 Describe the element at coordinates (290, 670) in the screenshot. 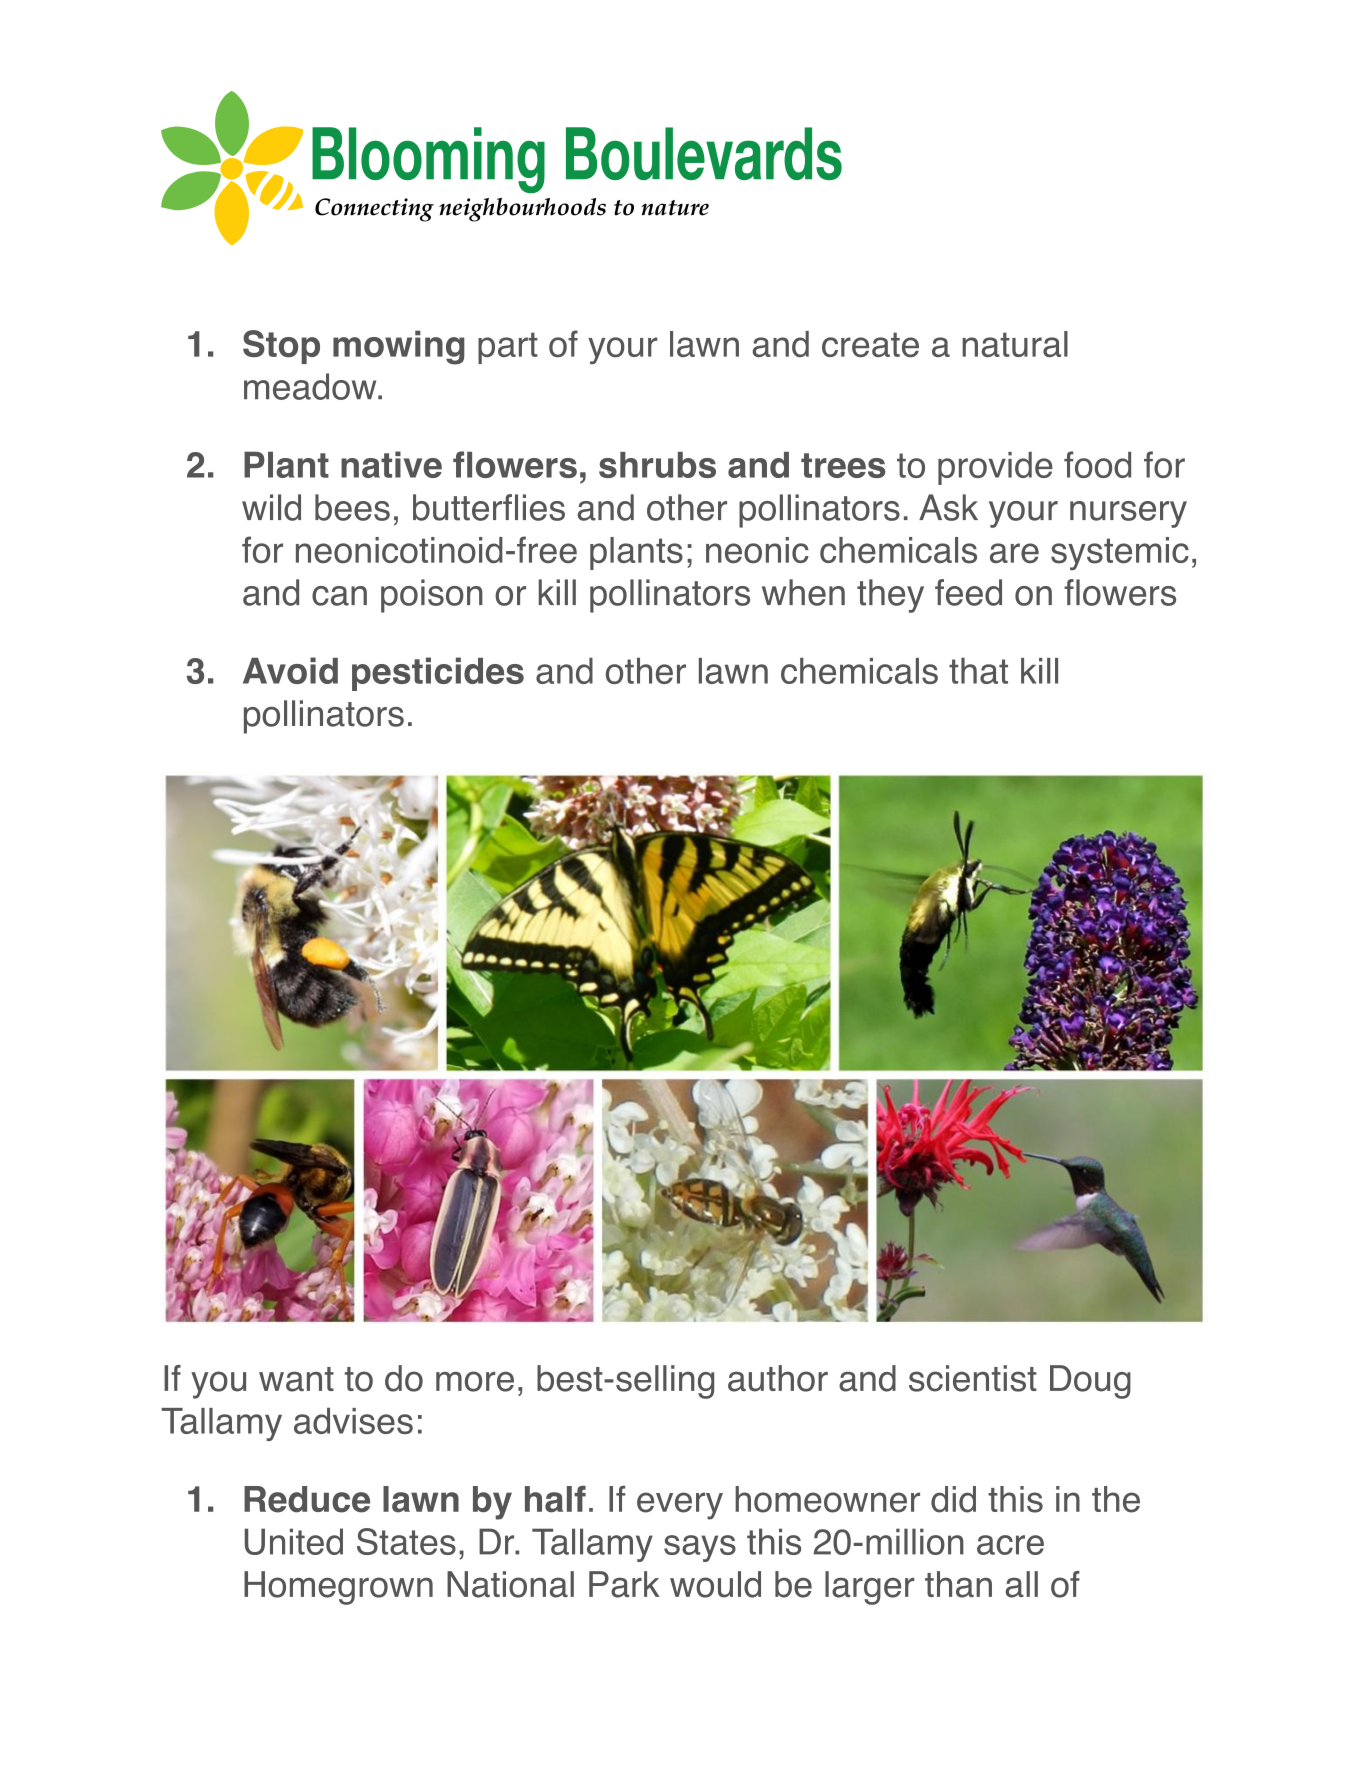

I see `Avoid` at that location.
